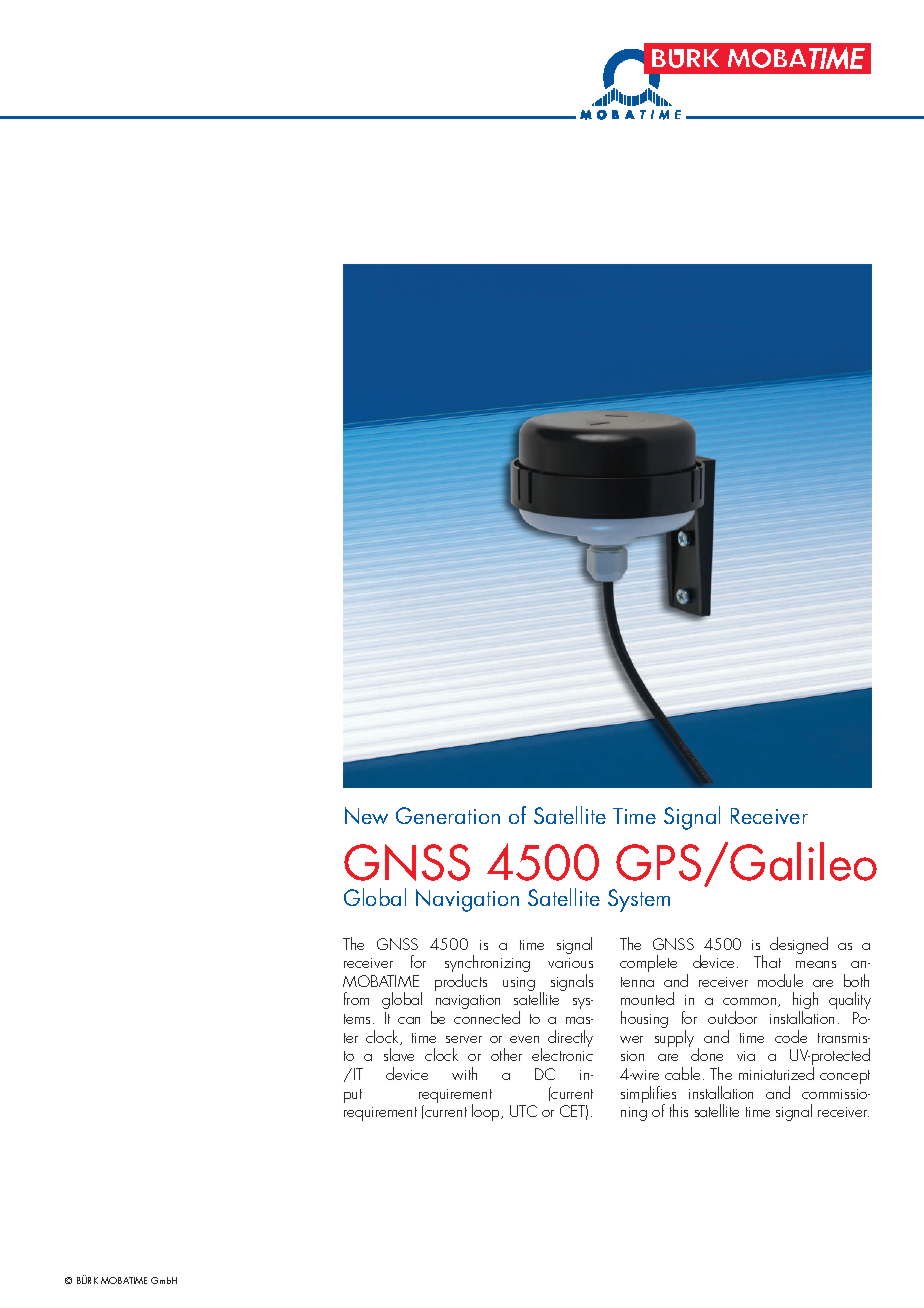  I want to click on can, so click(409, 1020).
